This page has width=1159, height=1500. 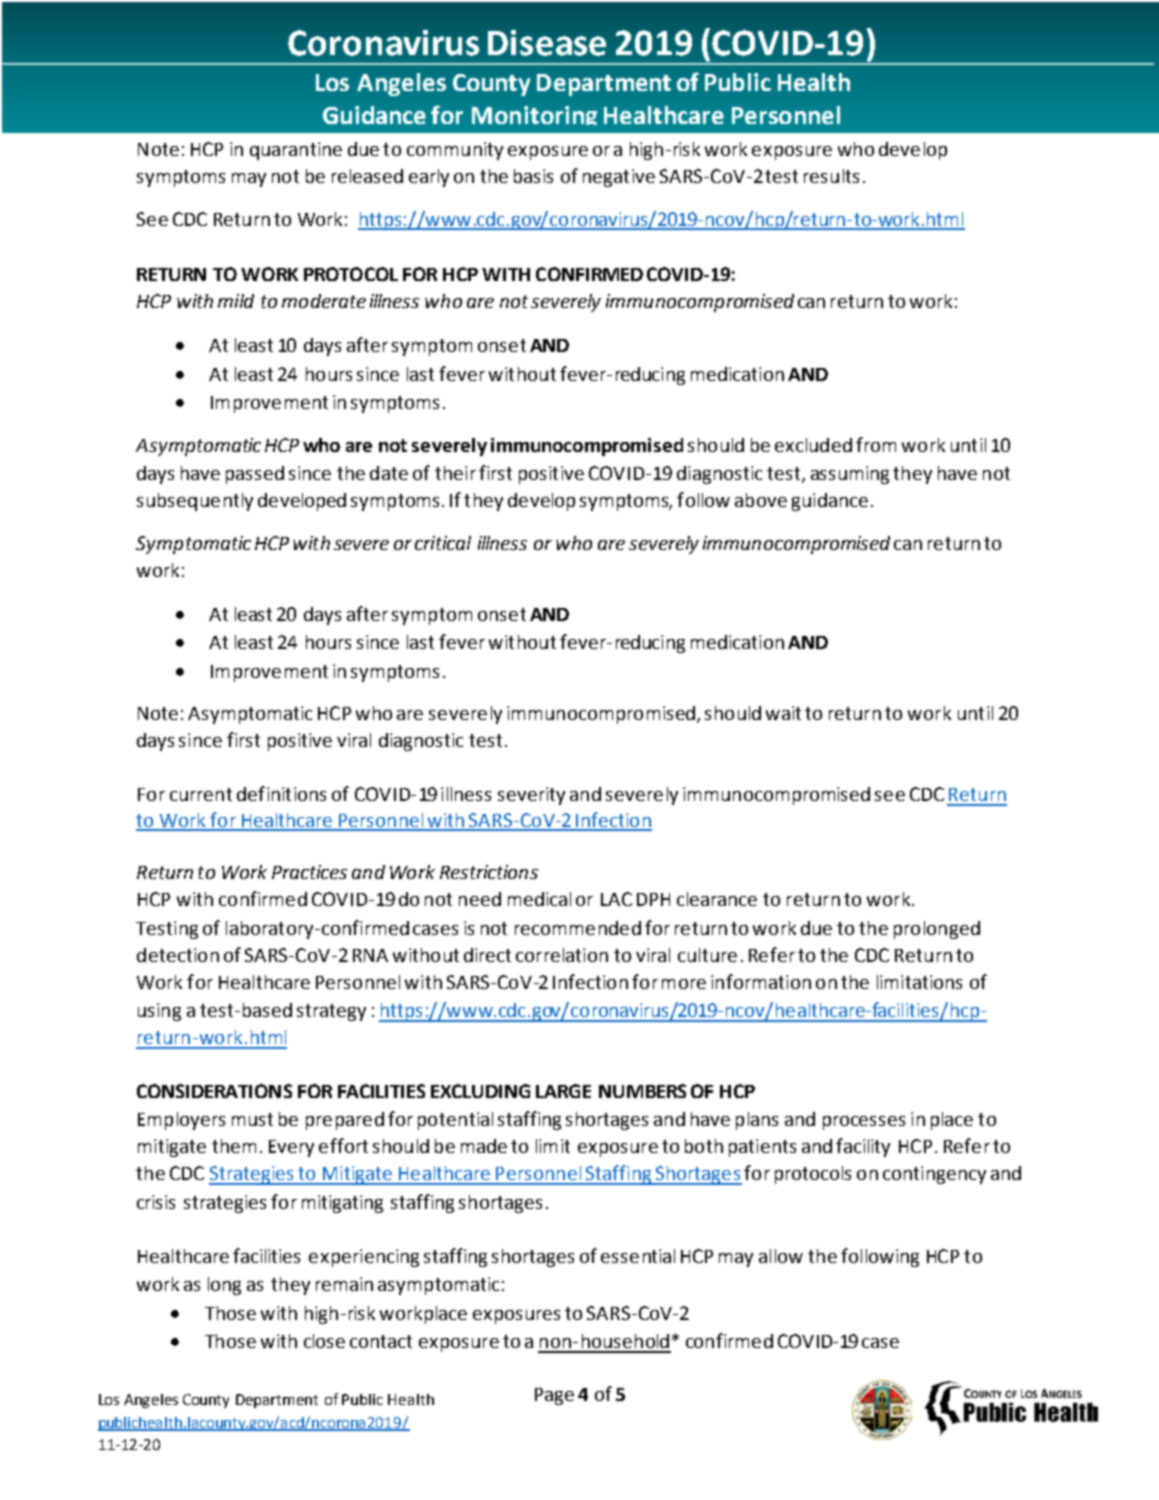 I want to click on their, so click(x=455, y=473).
